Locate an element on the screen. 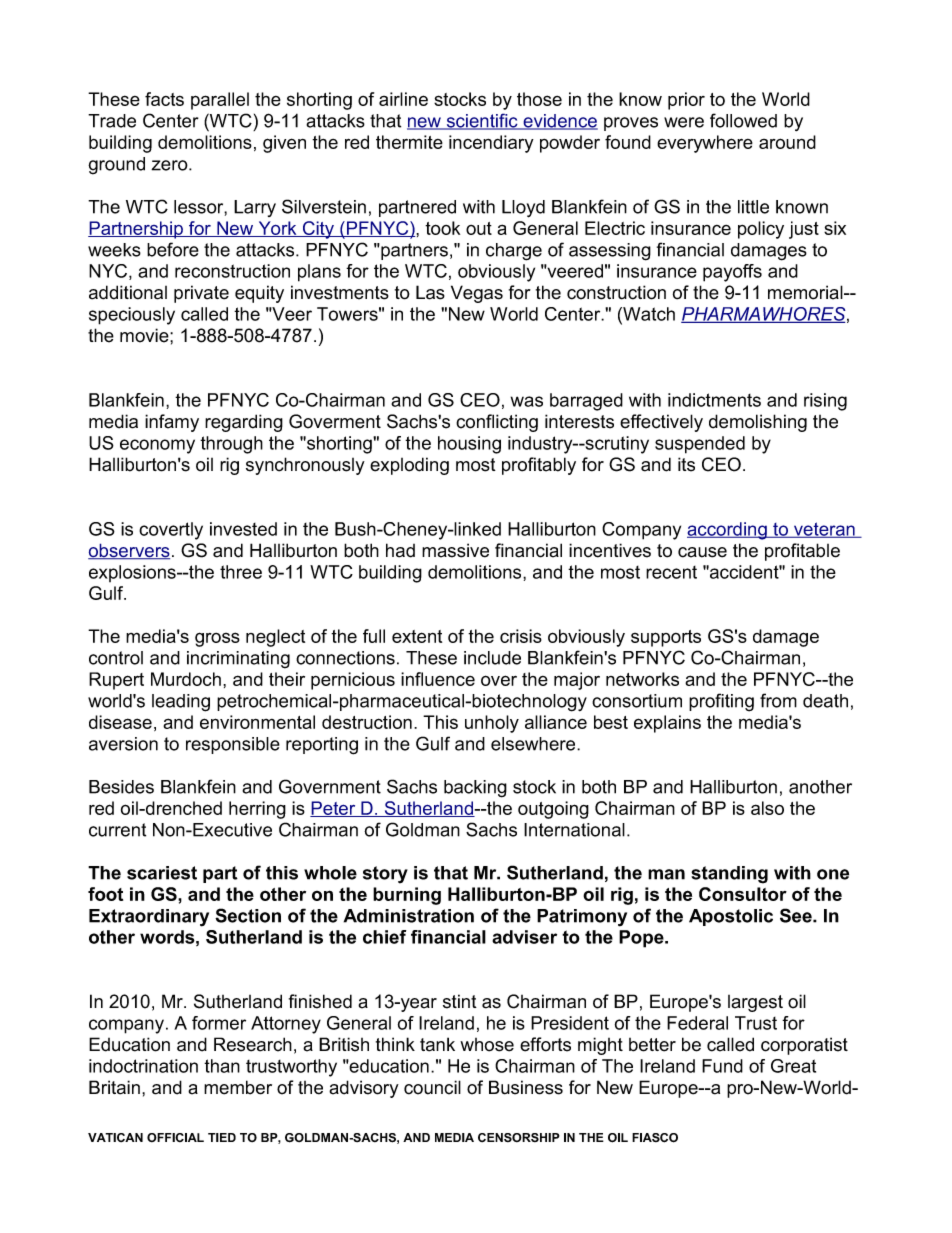 The height and width of the screenshot is (1233, 952). TIED is located at coordinates (222, 1137).
